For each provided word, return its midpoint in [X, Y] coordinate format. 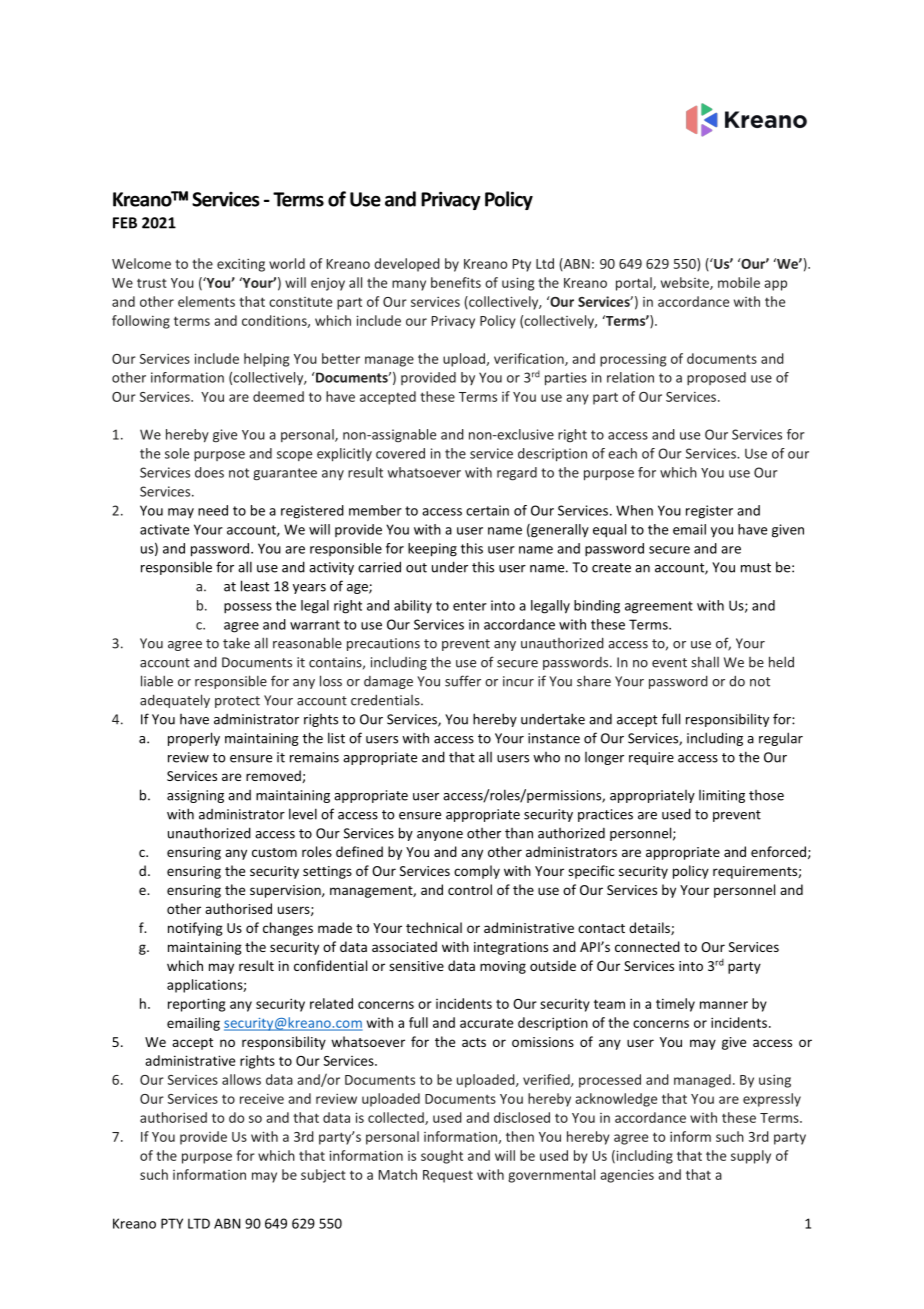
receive [262, 1099]
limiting [722, 796]
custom [274, 852]
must [756, 568]
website [686, 283]
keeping [432, 550]
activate [164, 529]
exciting [241, 265]
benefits [456, 282]
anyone [440, 836]
